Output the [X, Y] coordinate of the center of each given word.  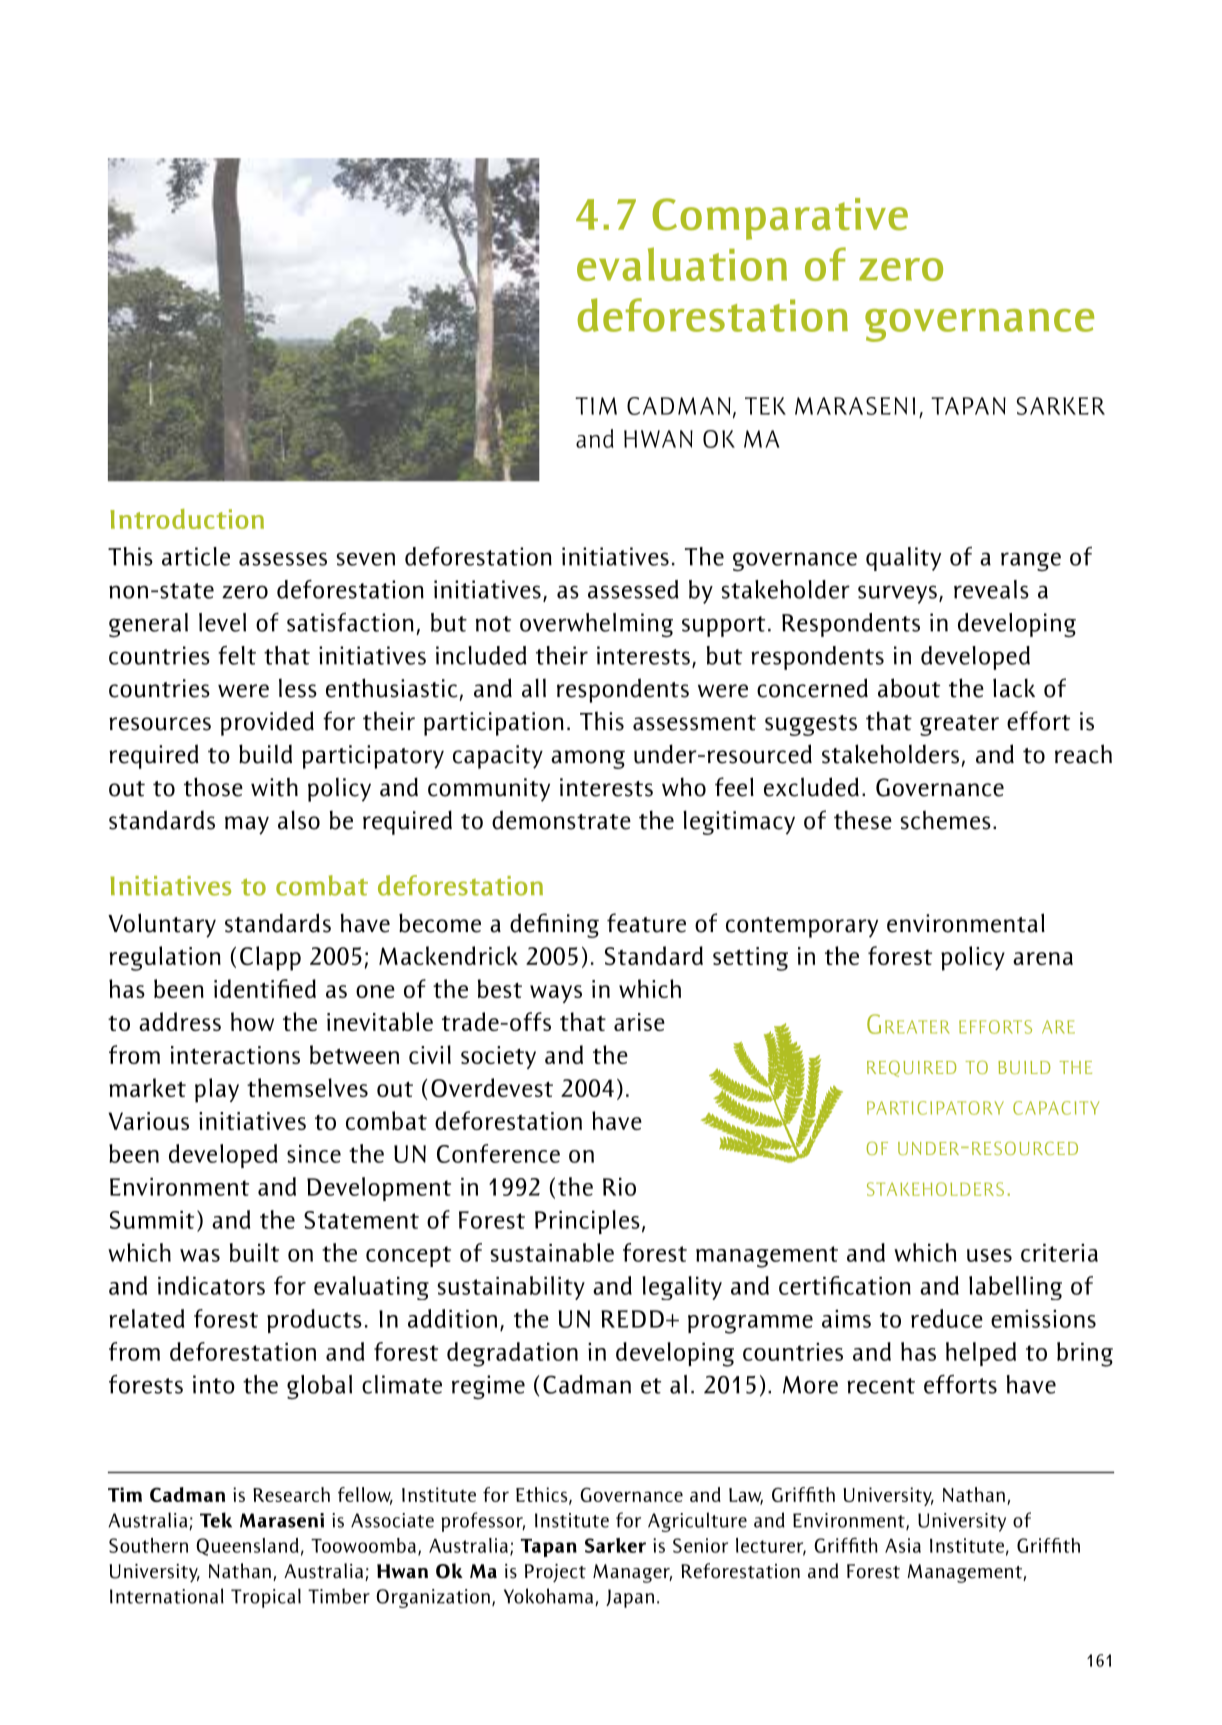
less [298, 688]
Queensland [247, 1547]
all [534, 688]
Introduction [187, 519]
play [217, 1090]
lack [1014, 688]
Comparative [780, 219]
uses [989, 1255]
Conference [498, 1153]
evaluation [682, 264]
